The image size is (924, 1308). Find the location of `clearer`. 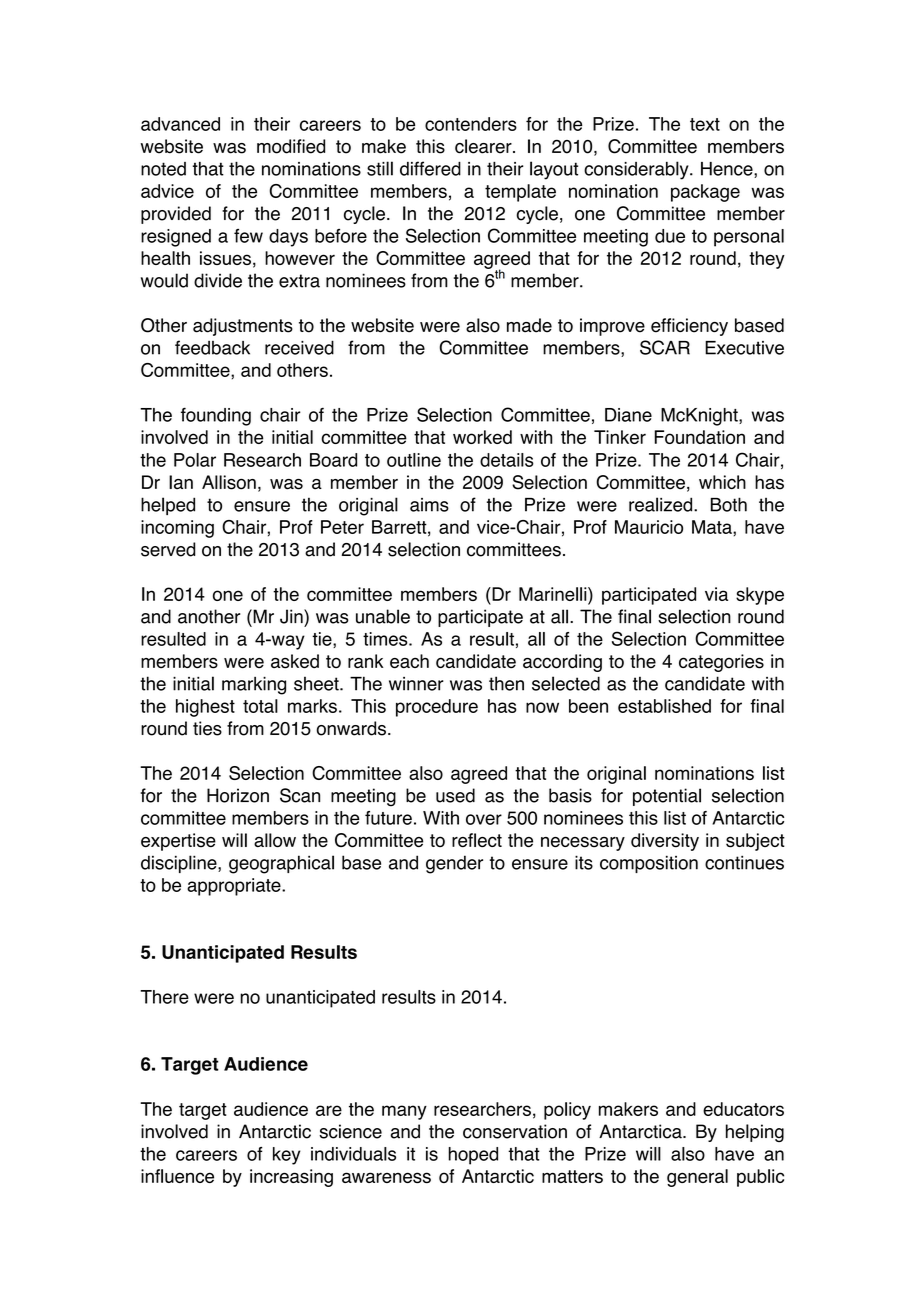

clearer is located at coordinates (484, 146).
